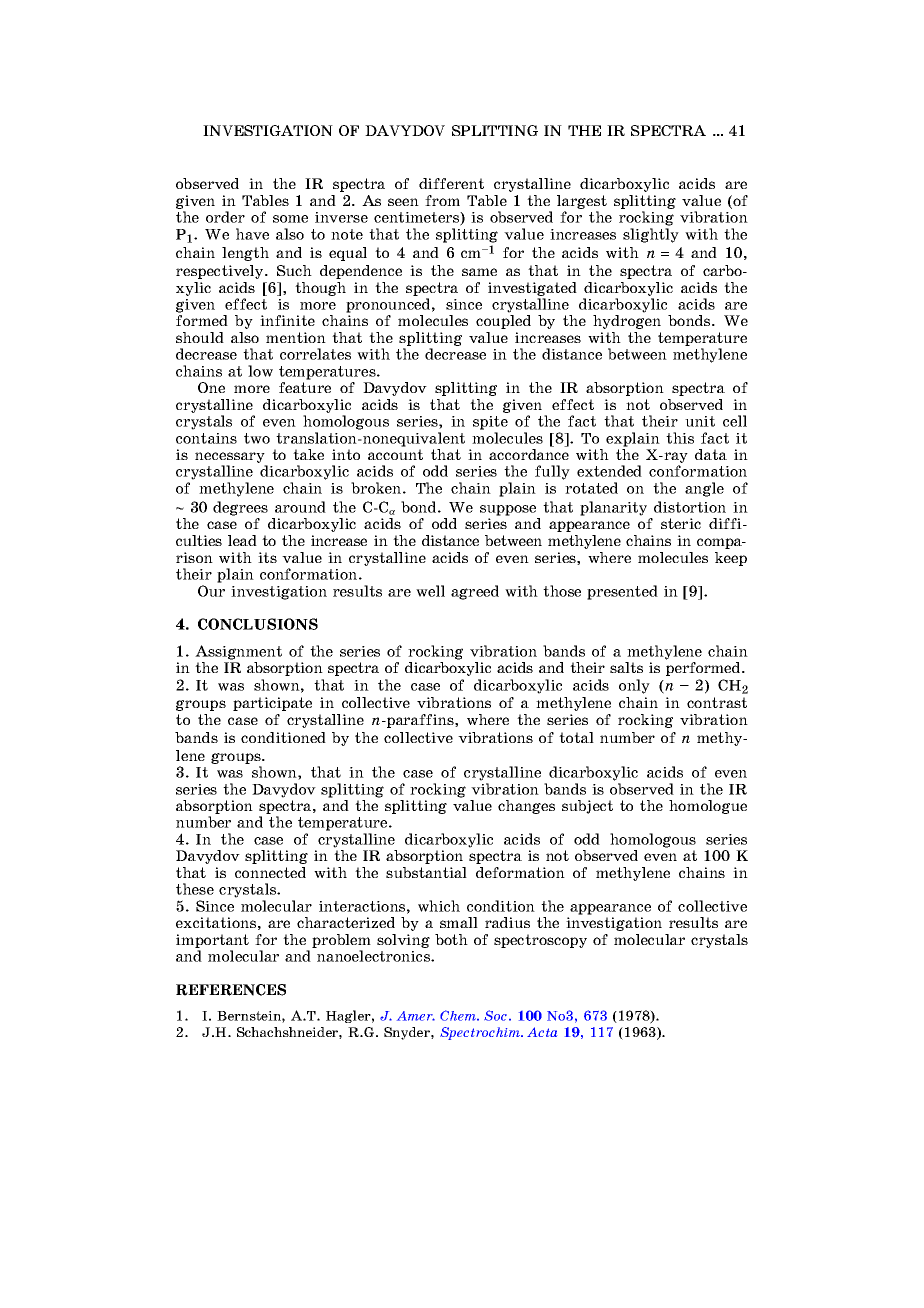 The image size is (924, 1308). I want to click on slightly, so click(651, 235).
